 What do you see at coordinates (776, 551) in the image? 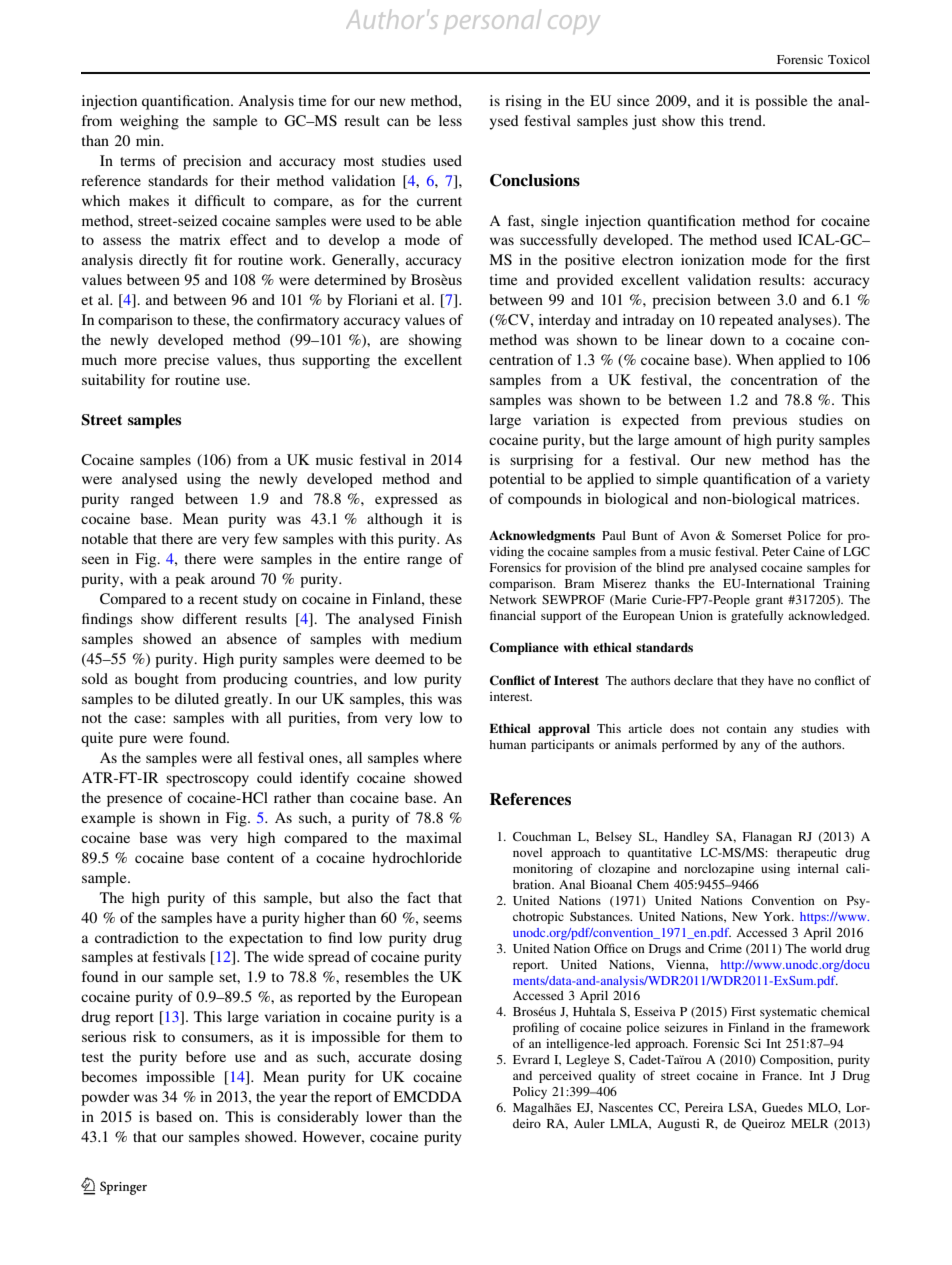
I see `Peter` at bounding box center [776, 551].
